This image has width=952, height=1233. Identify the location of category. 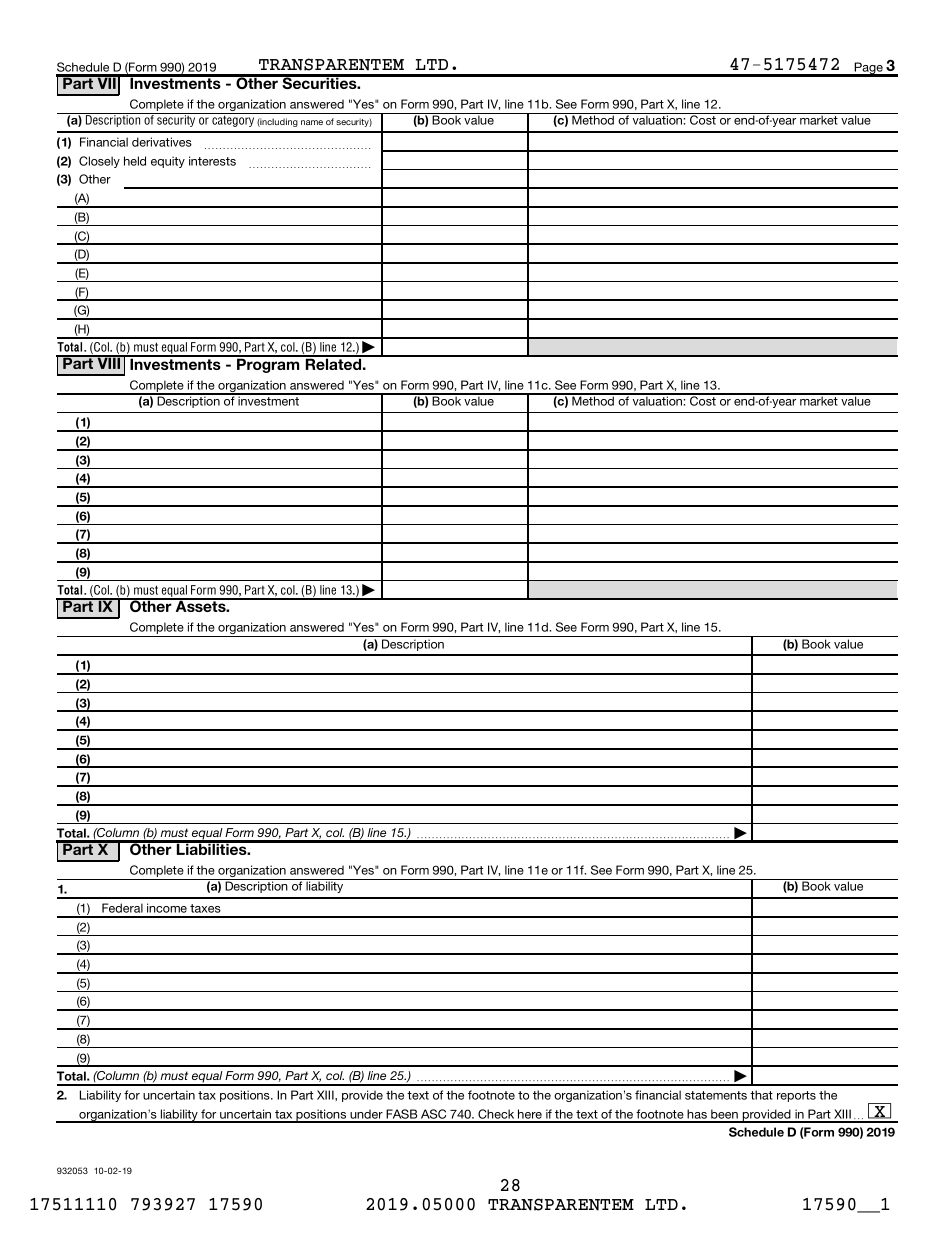
(233, 120).
